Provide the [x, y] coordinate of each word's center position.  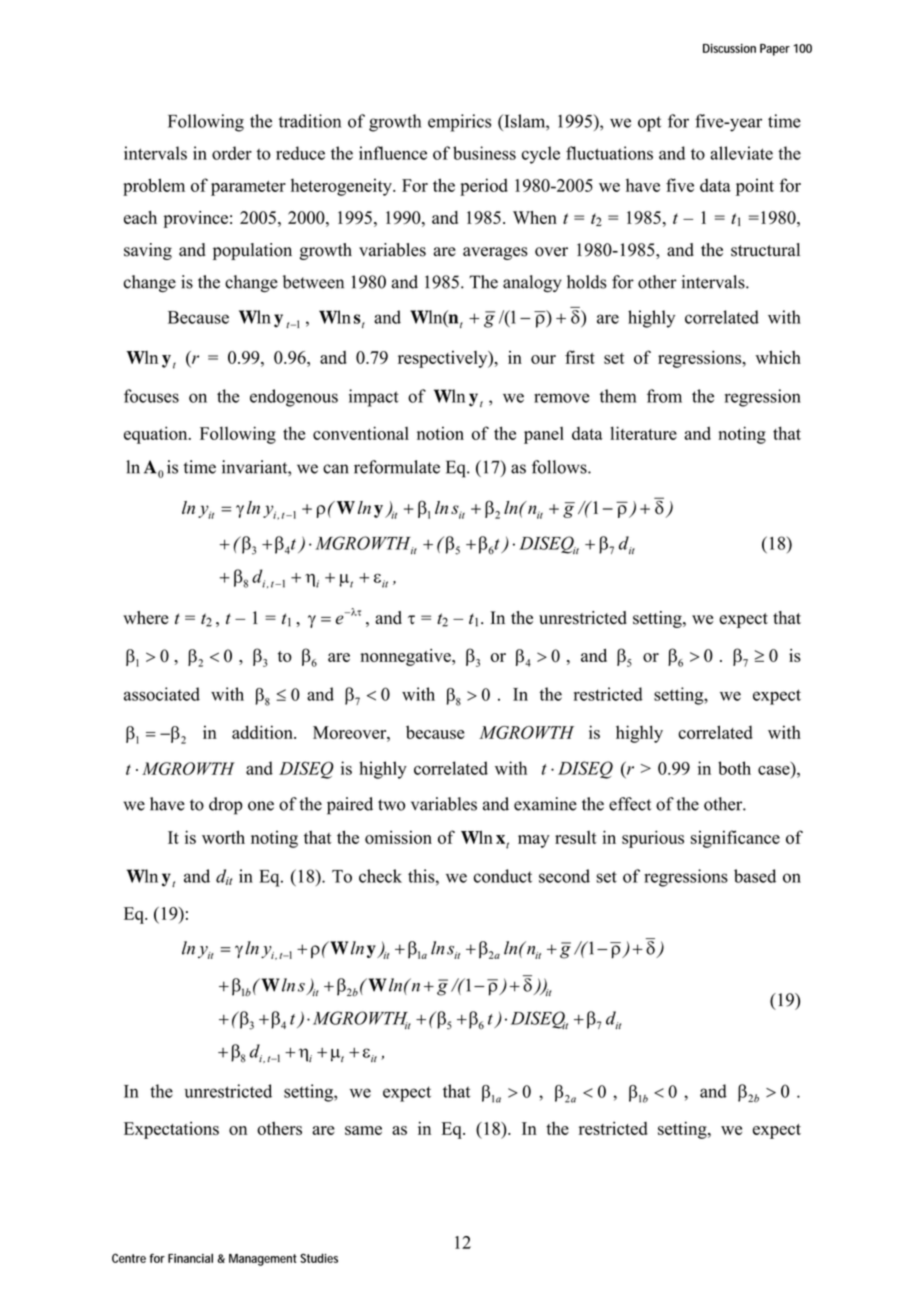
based [755, 876]
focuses [151, 396]
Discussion [729, 48]
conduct [503, 876]
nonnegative [406, 657]
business [484, 153]
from [664, 396]
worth [223, 837]
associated [162, 694]
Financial [190, 1258]
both [734, 768]
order [232, 153]
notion [440, 433]
